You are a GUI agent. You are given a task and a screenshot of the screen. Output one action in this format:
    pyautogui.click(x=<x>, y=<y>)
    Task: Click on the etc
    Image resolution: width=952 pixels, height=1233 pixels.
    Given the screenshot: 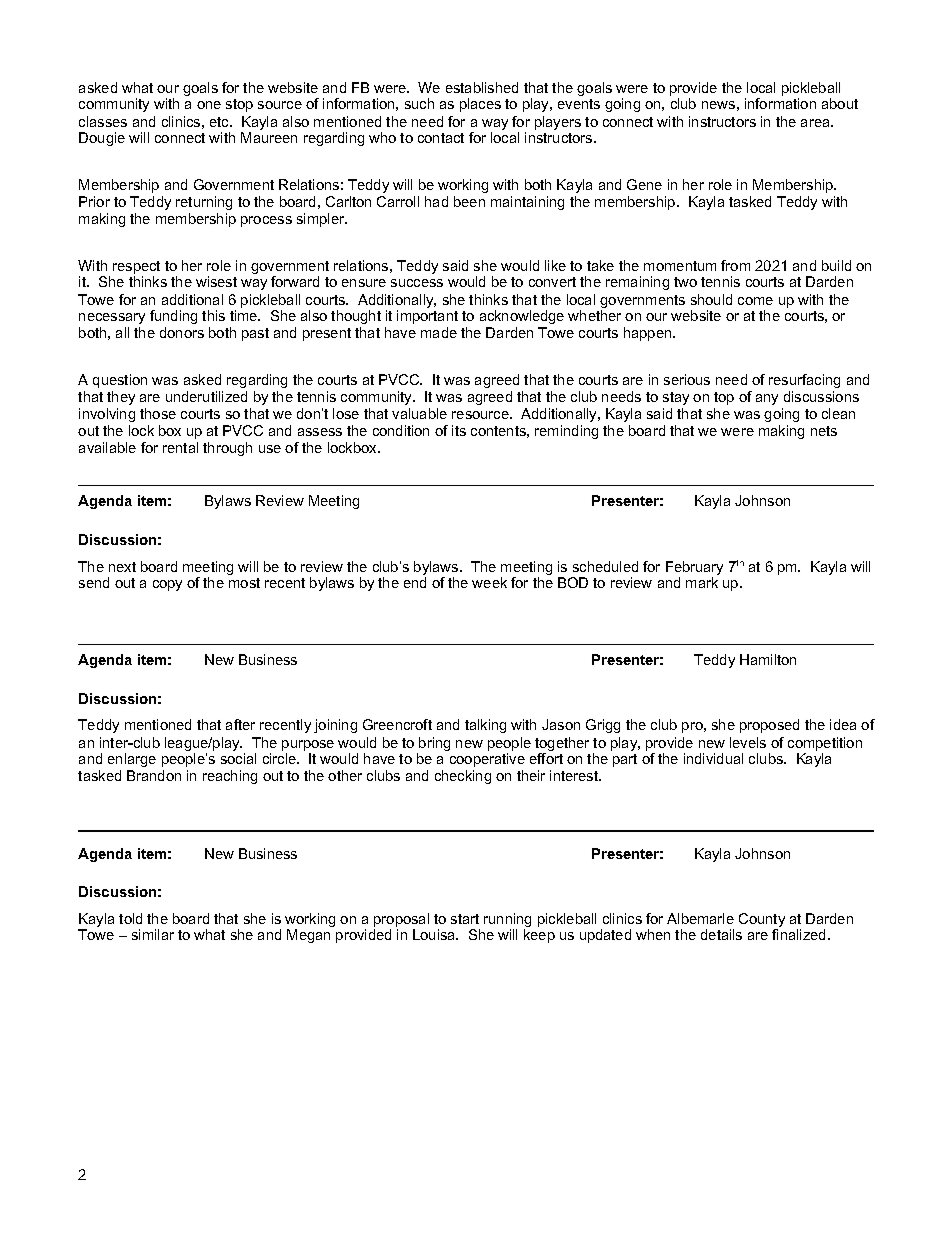 What is the action you would take?
    pyautogui.click(x=220, y=122)
